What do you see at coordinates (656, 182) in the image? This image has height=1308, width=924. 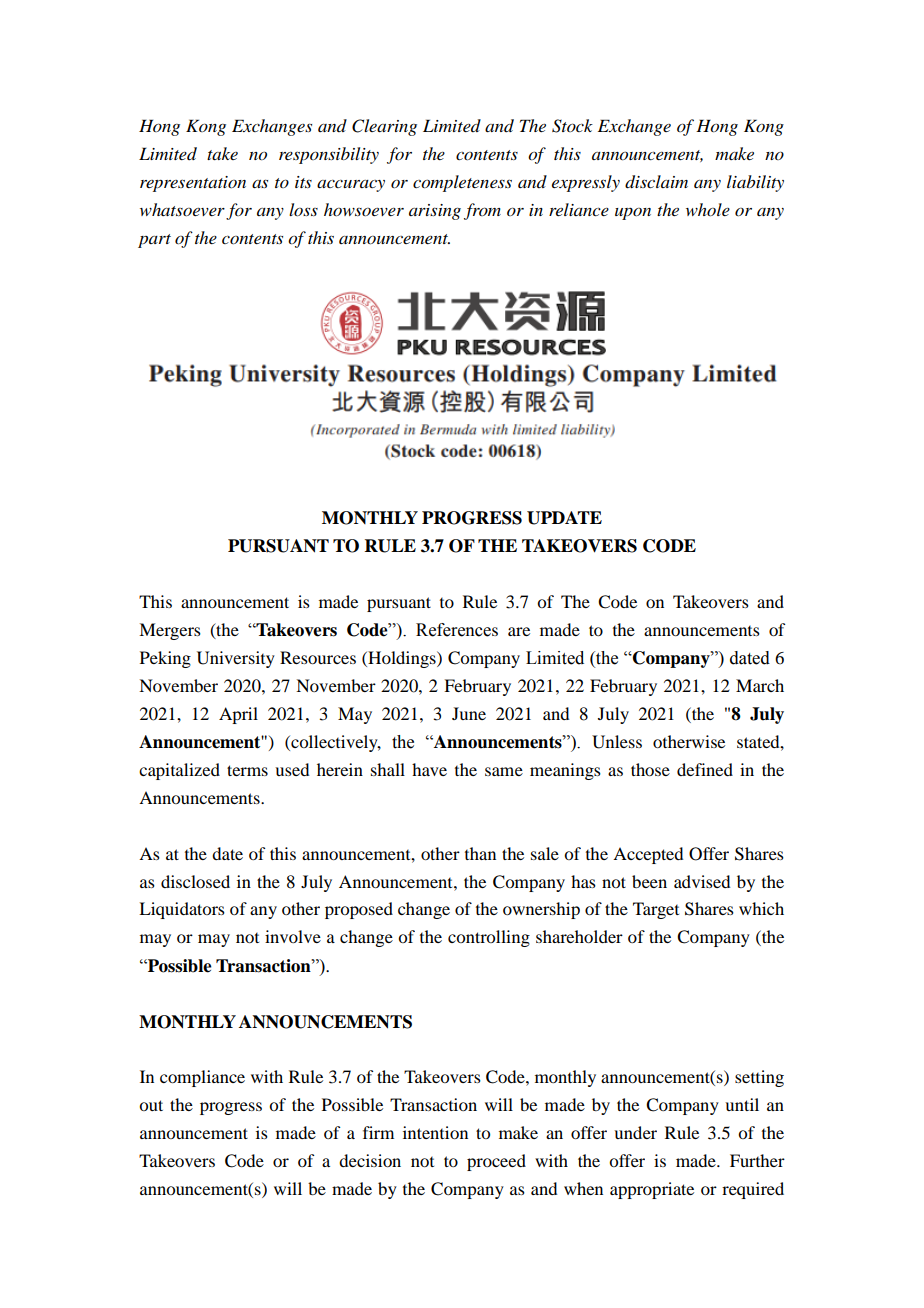 I see `disclaim` at bounding box center [656, 182].
